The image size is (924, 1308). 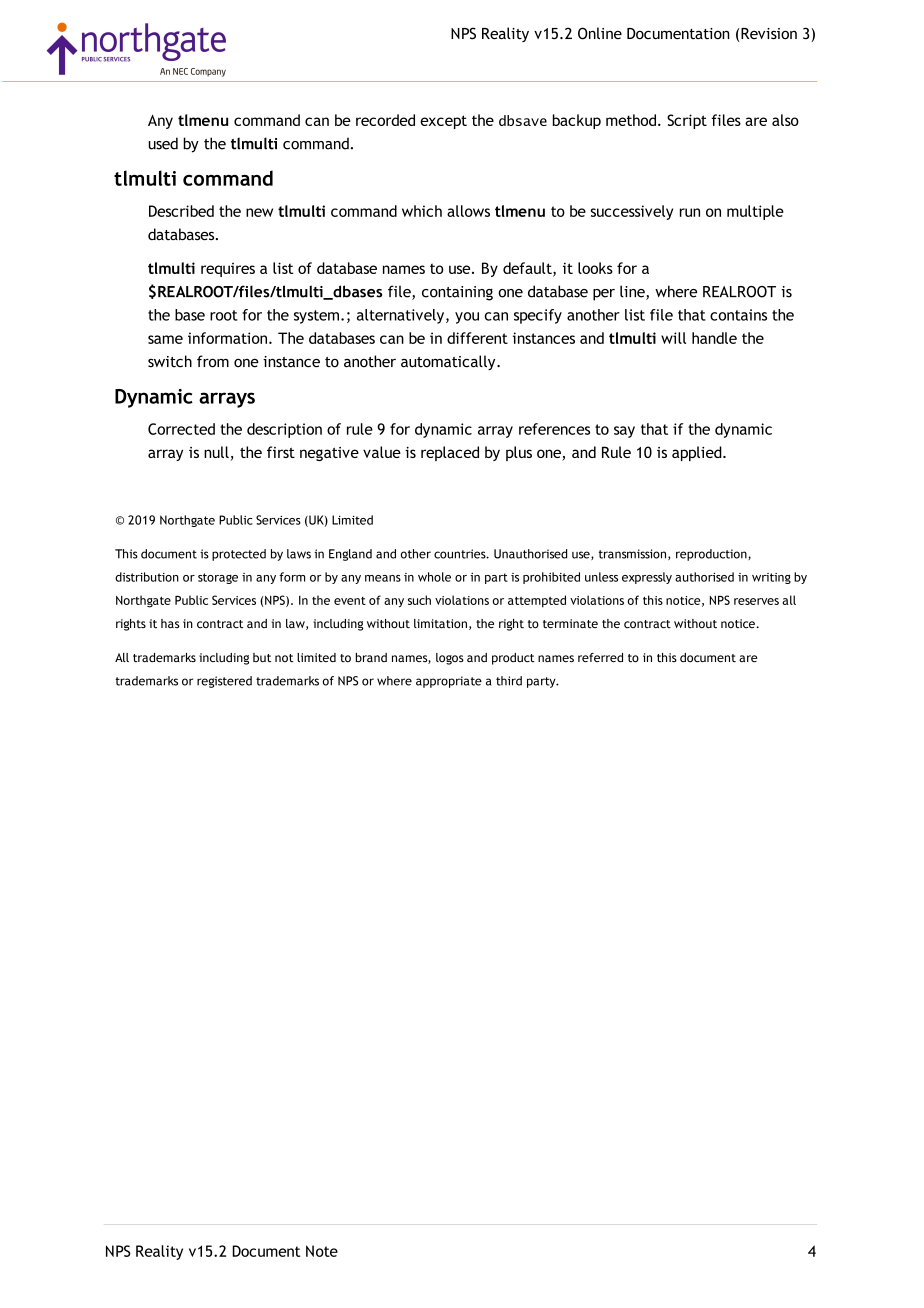 What do you see at coordinates (769, 34) in the screenshot?
I see `Revision` at bounding box center [769, 34].
